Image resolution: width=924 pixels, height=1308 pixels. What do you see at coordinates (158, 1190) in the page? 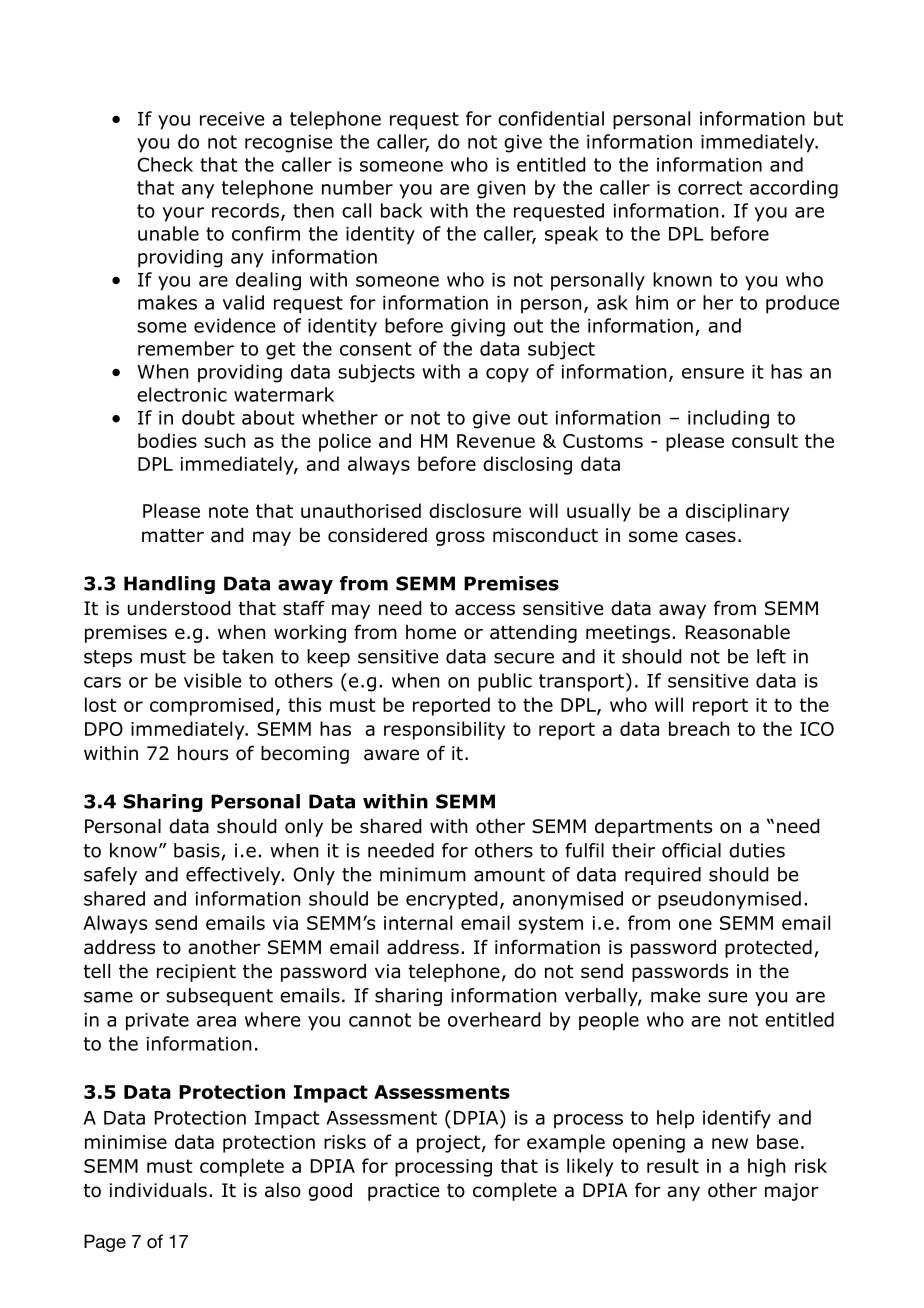
I see `individuals` at bounding box center [158, 1190].
